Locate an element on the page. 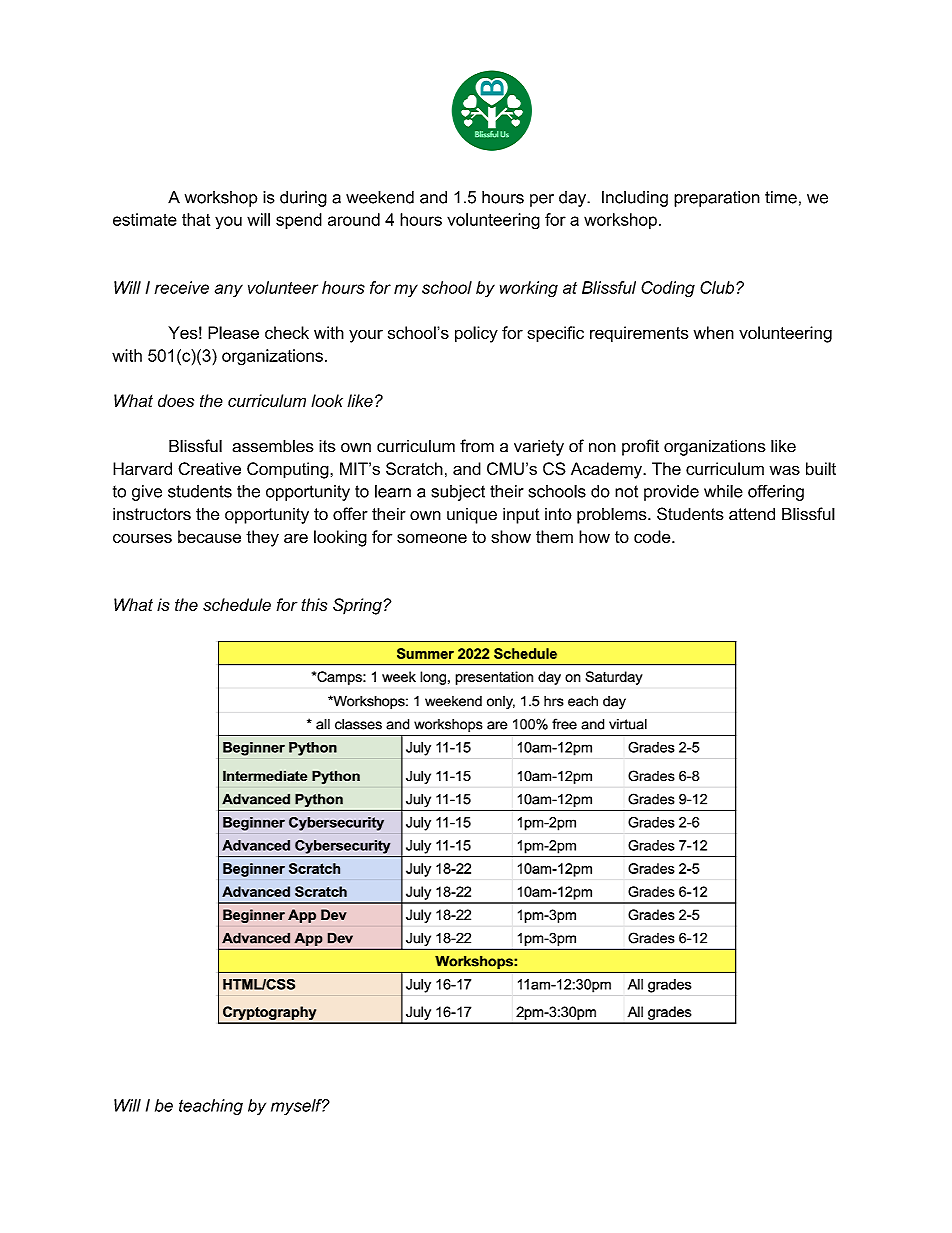  schedule is located at coordinates (237, 604).
